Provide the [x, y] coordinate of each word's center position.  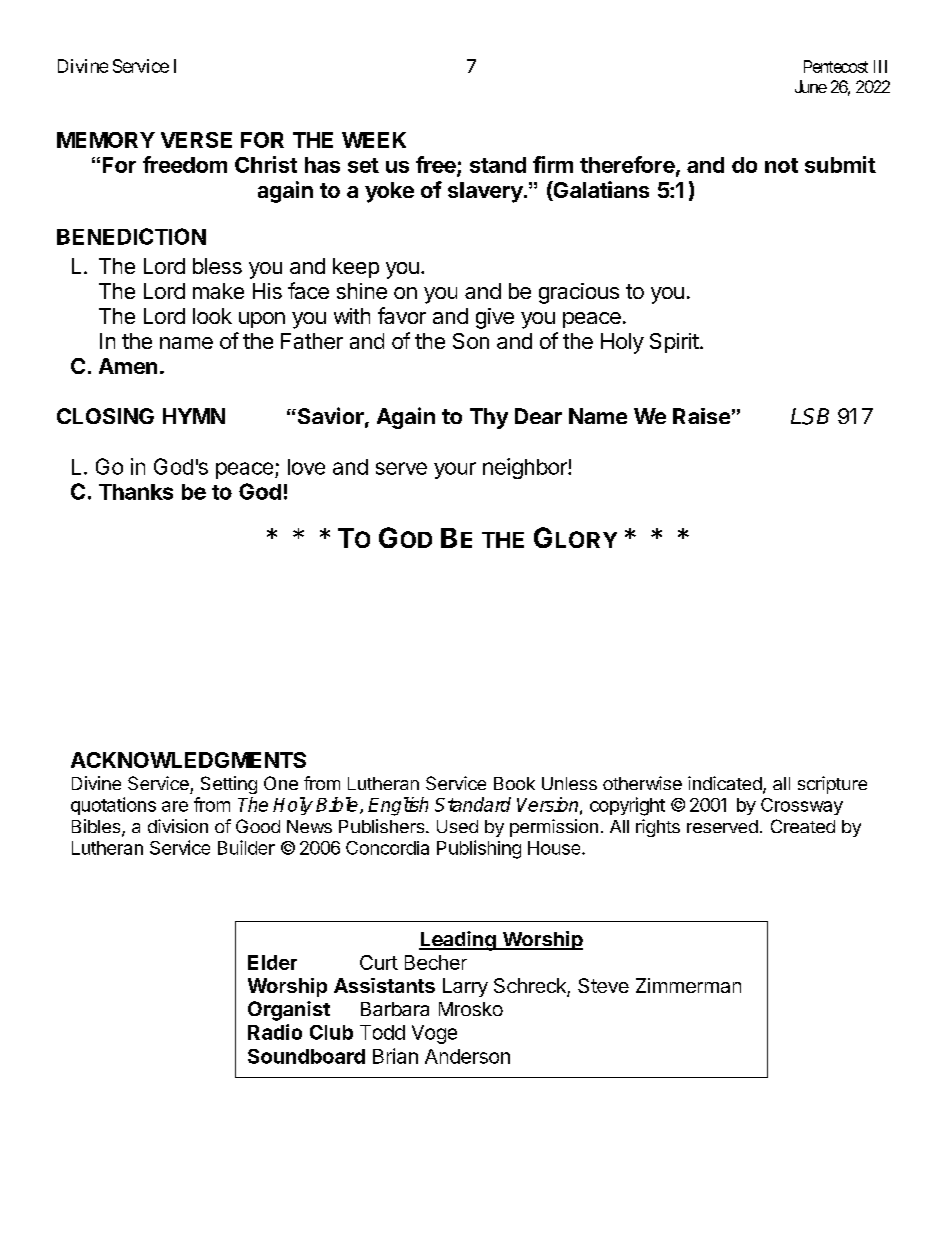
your [455, 470]
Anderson [467, 1056]
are [175, 806]
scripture [832, 785]
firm [553, 164]
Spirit [674, 343]
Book [514, 783]
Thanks [136, 492]
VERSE [196, 140]
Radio [275, 1032]
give [495, 318]
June [811, 86]
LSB [810, 416]
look [212, 316]
